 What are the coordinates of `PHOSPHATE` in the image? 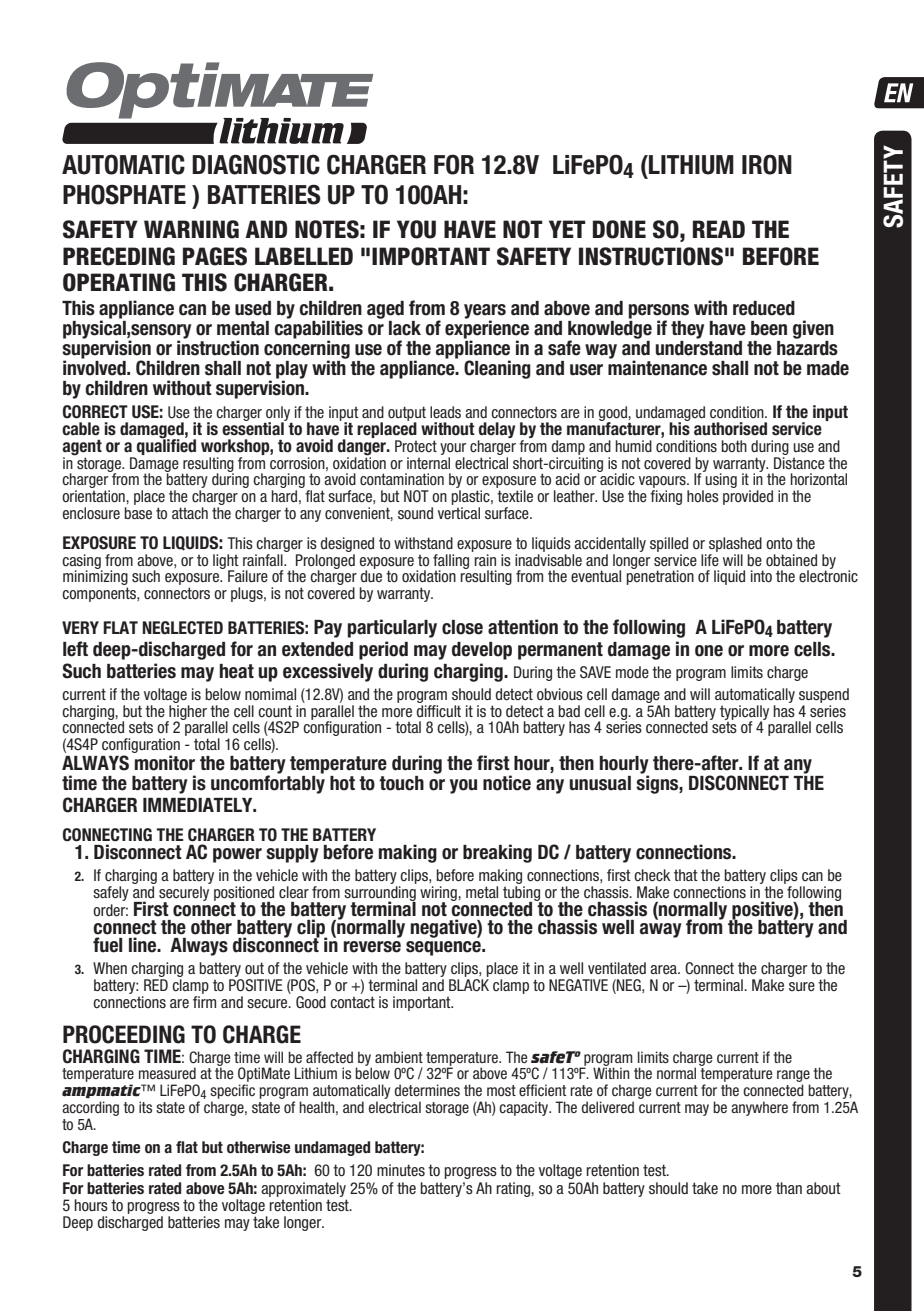 It's located at (124, 194).
